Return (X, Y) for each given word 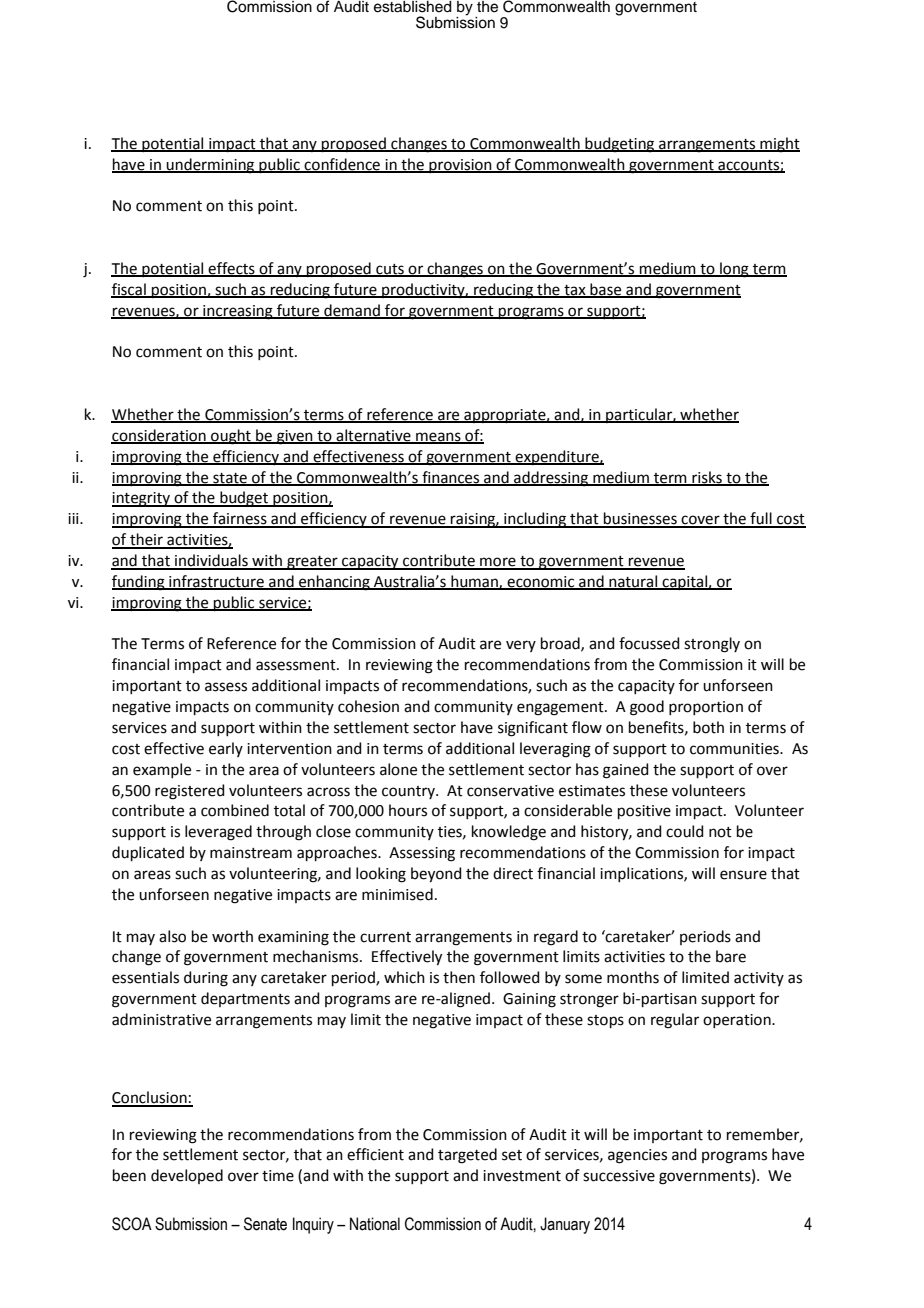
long (734, 270)
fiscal (129, 290)
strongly (712, 645)
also (172, 936)
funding (139, 583)
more (498, 563)
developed (187, 1176)
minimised (397, 894)
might (779, 145)
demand (352, 311)
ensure (743, 875)
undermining (211, 166)
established (413, 7)
